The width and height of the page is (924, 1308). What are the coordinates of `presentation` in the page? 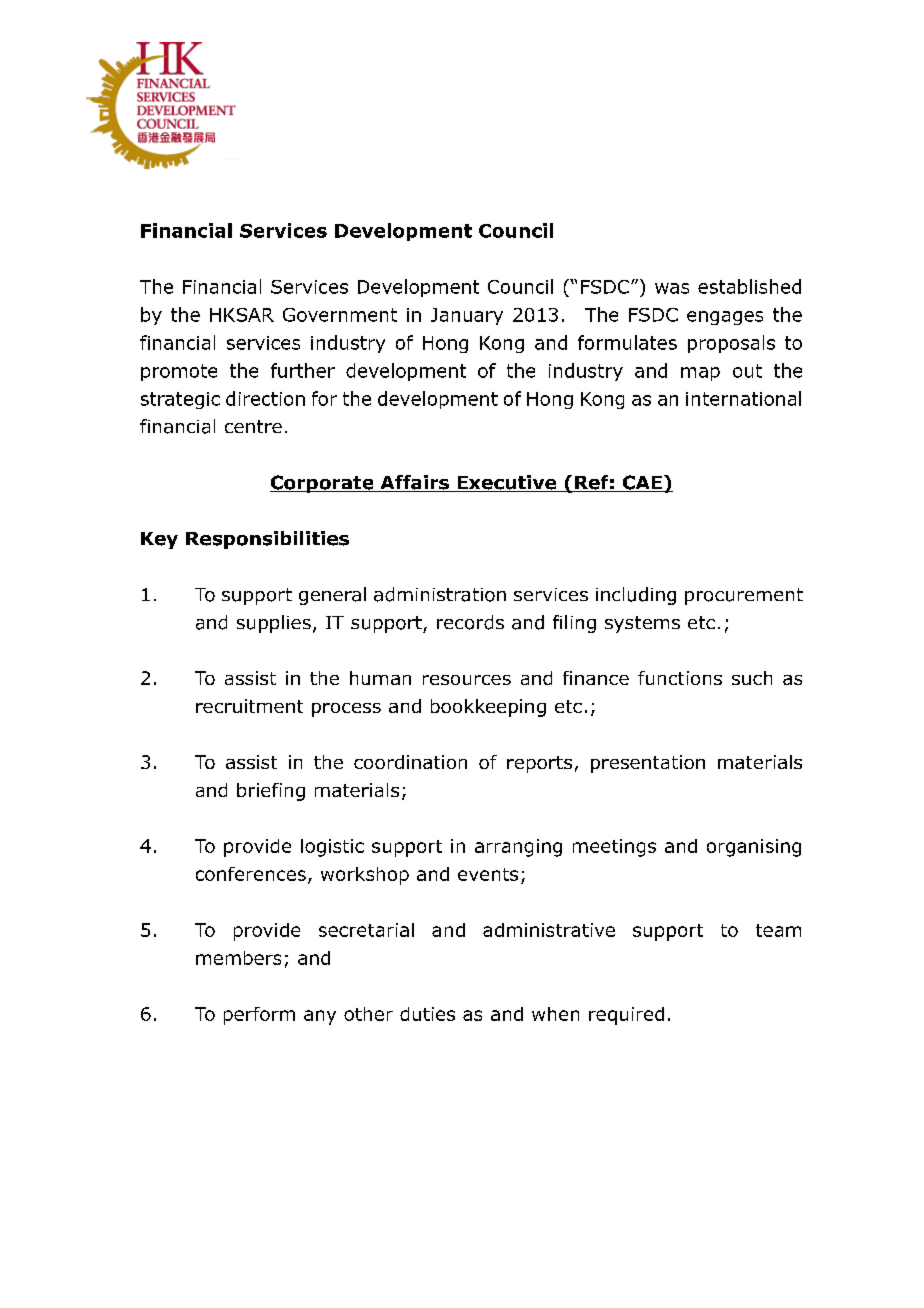 It's located at (648, 764).
